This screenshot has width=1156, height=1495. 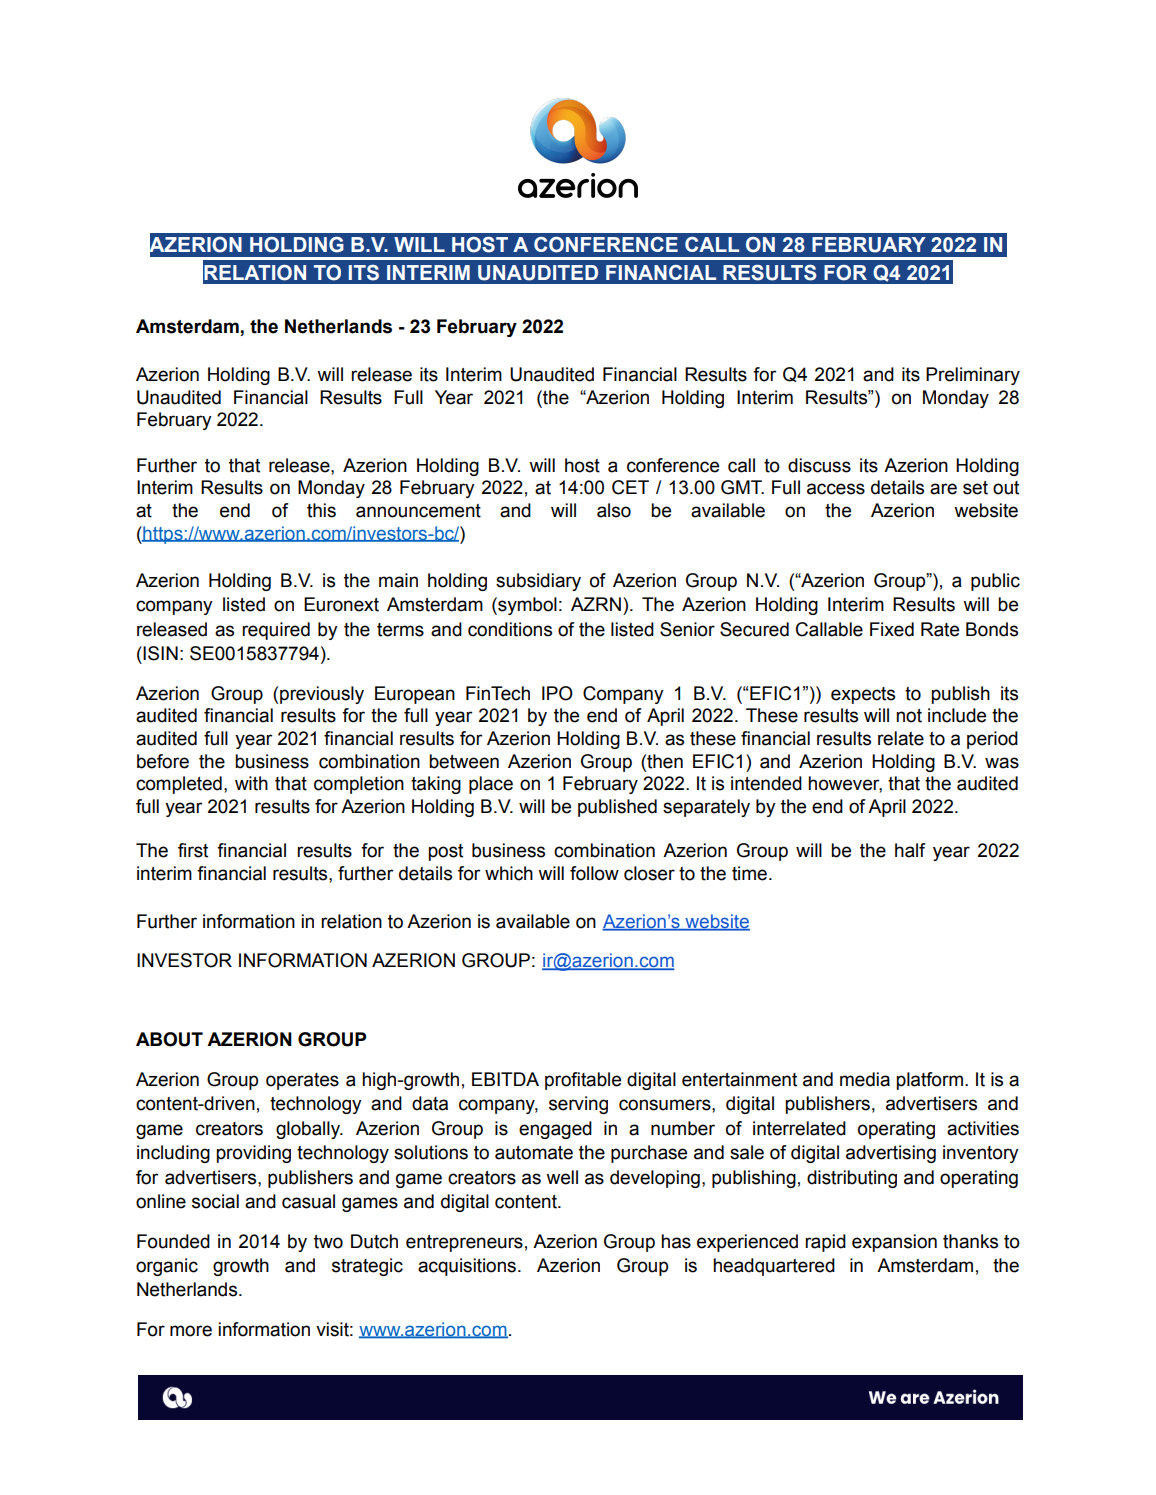 I want to click on Preliminary, so click(x=973, y=376).
